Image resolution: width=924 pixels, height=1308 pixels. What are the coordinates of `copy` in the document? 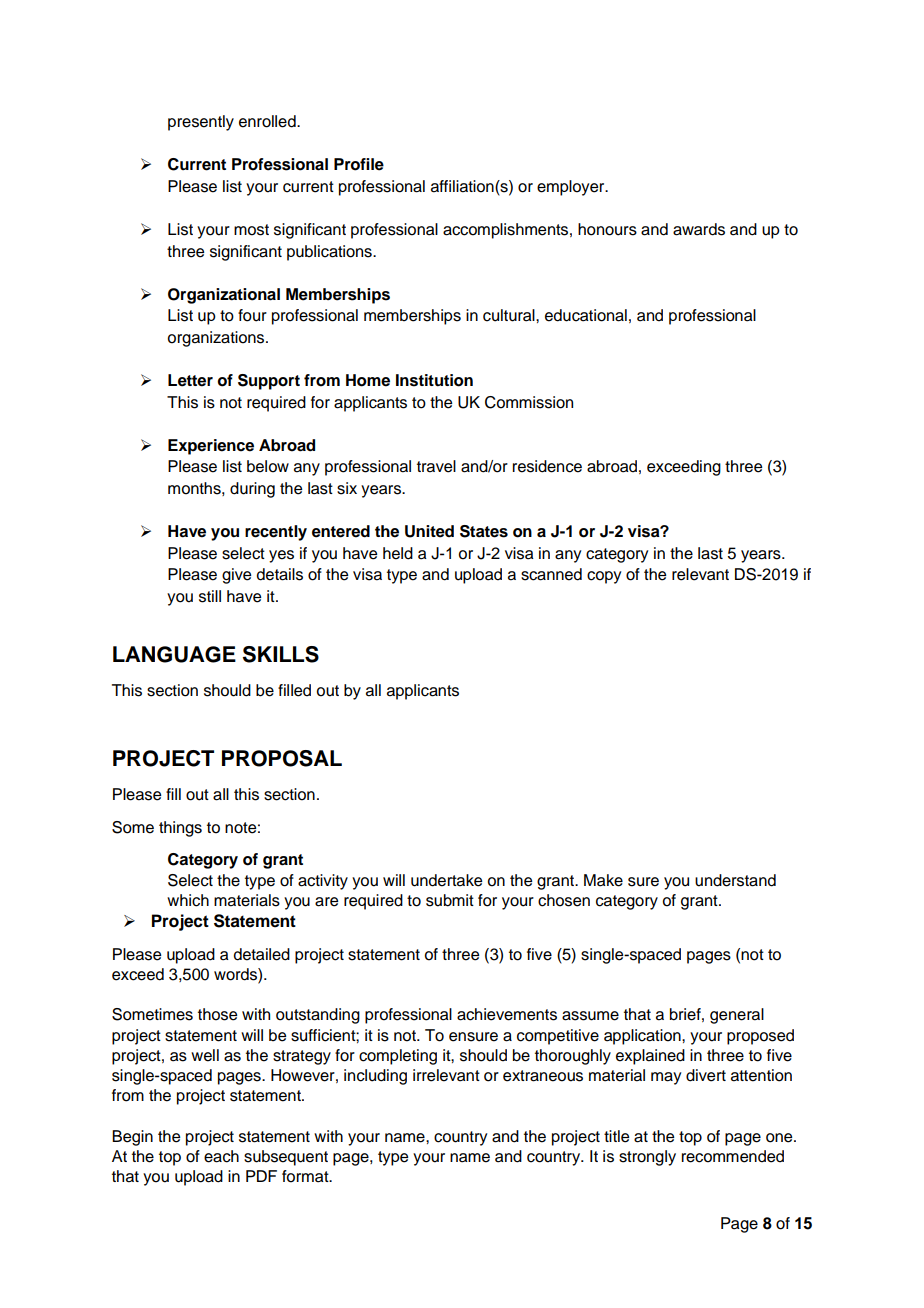 It's located at (604, 577).
